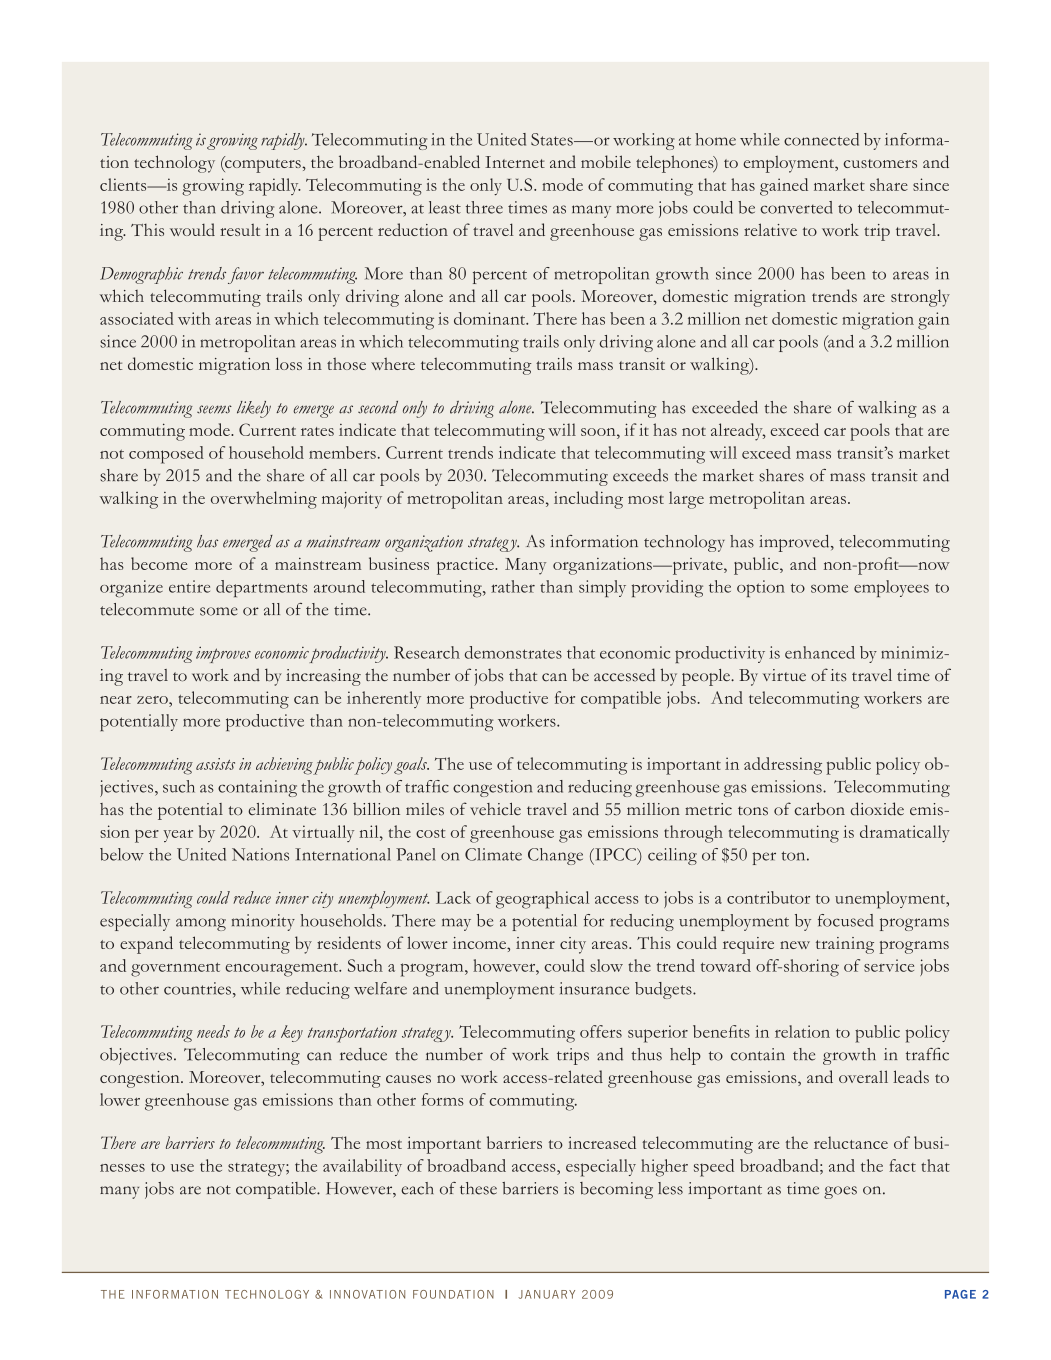 Image resolution: width=1051 pixels, height=1360 pixels. What do you see at coordinates (192, 229) in the document?
I see `would` at bounding box center [192, 229].
